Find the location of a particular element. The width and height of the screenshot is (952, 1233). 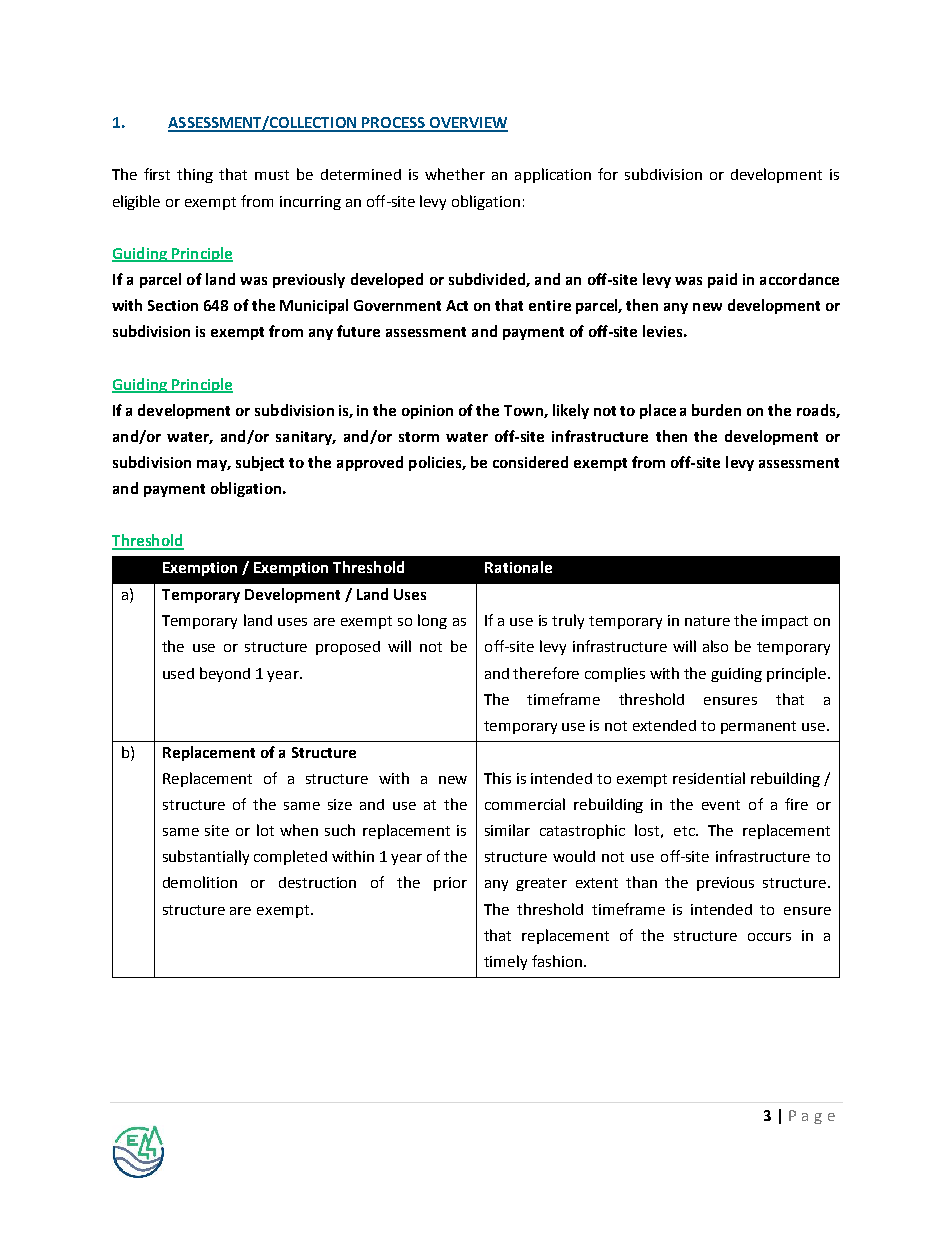

application is located at coordinates (553, 175).
